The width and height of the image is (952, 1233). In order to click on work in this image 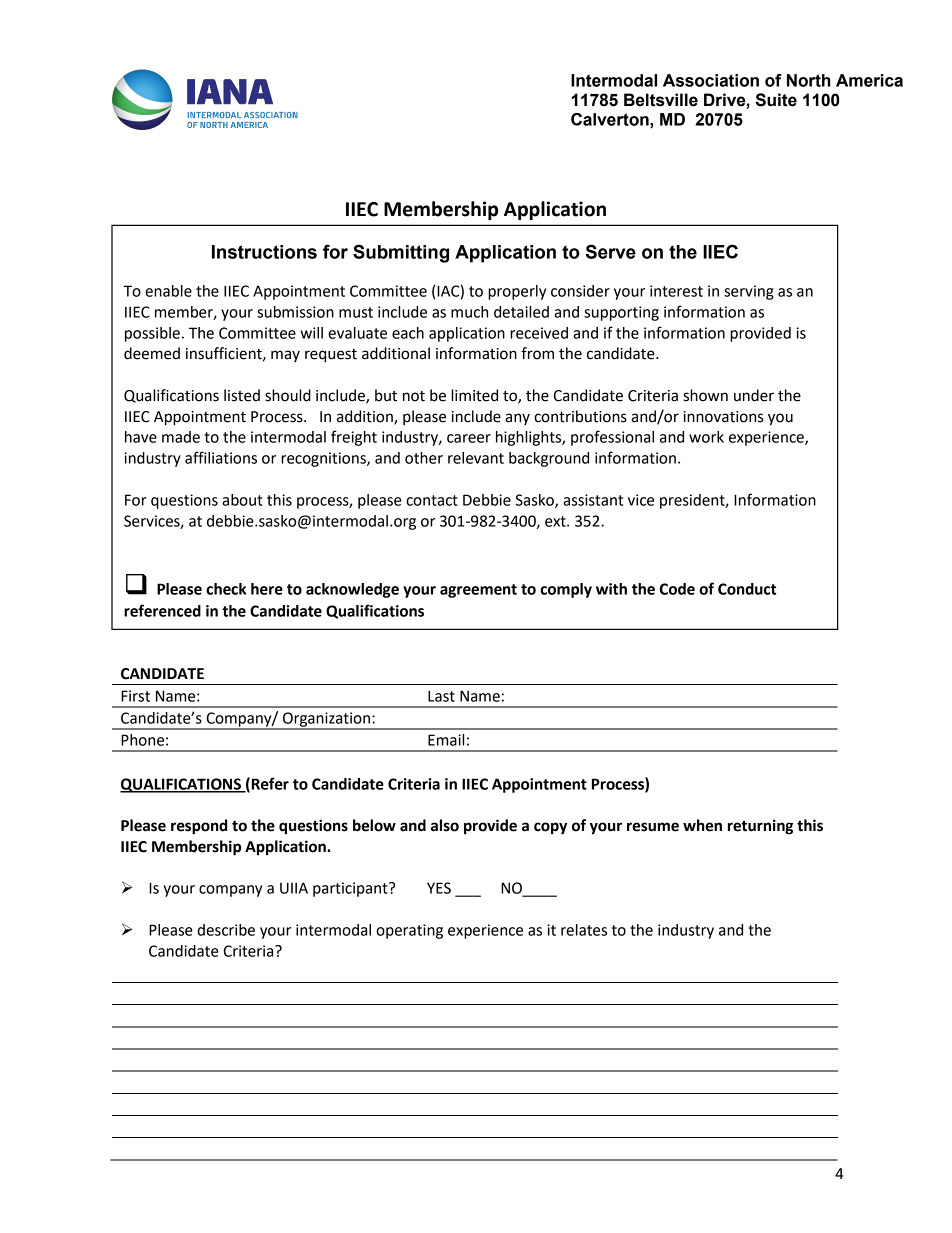, I will do `click(706, 437)`.
